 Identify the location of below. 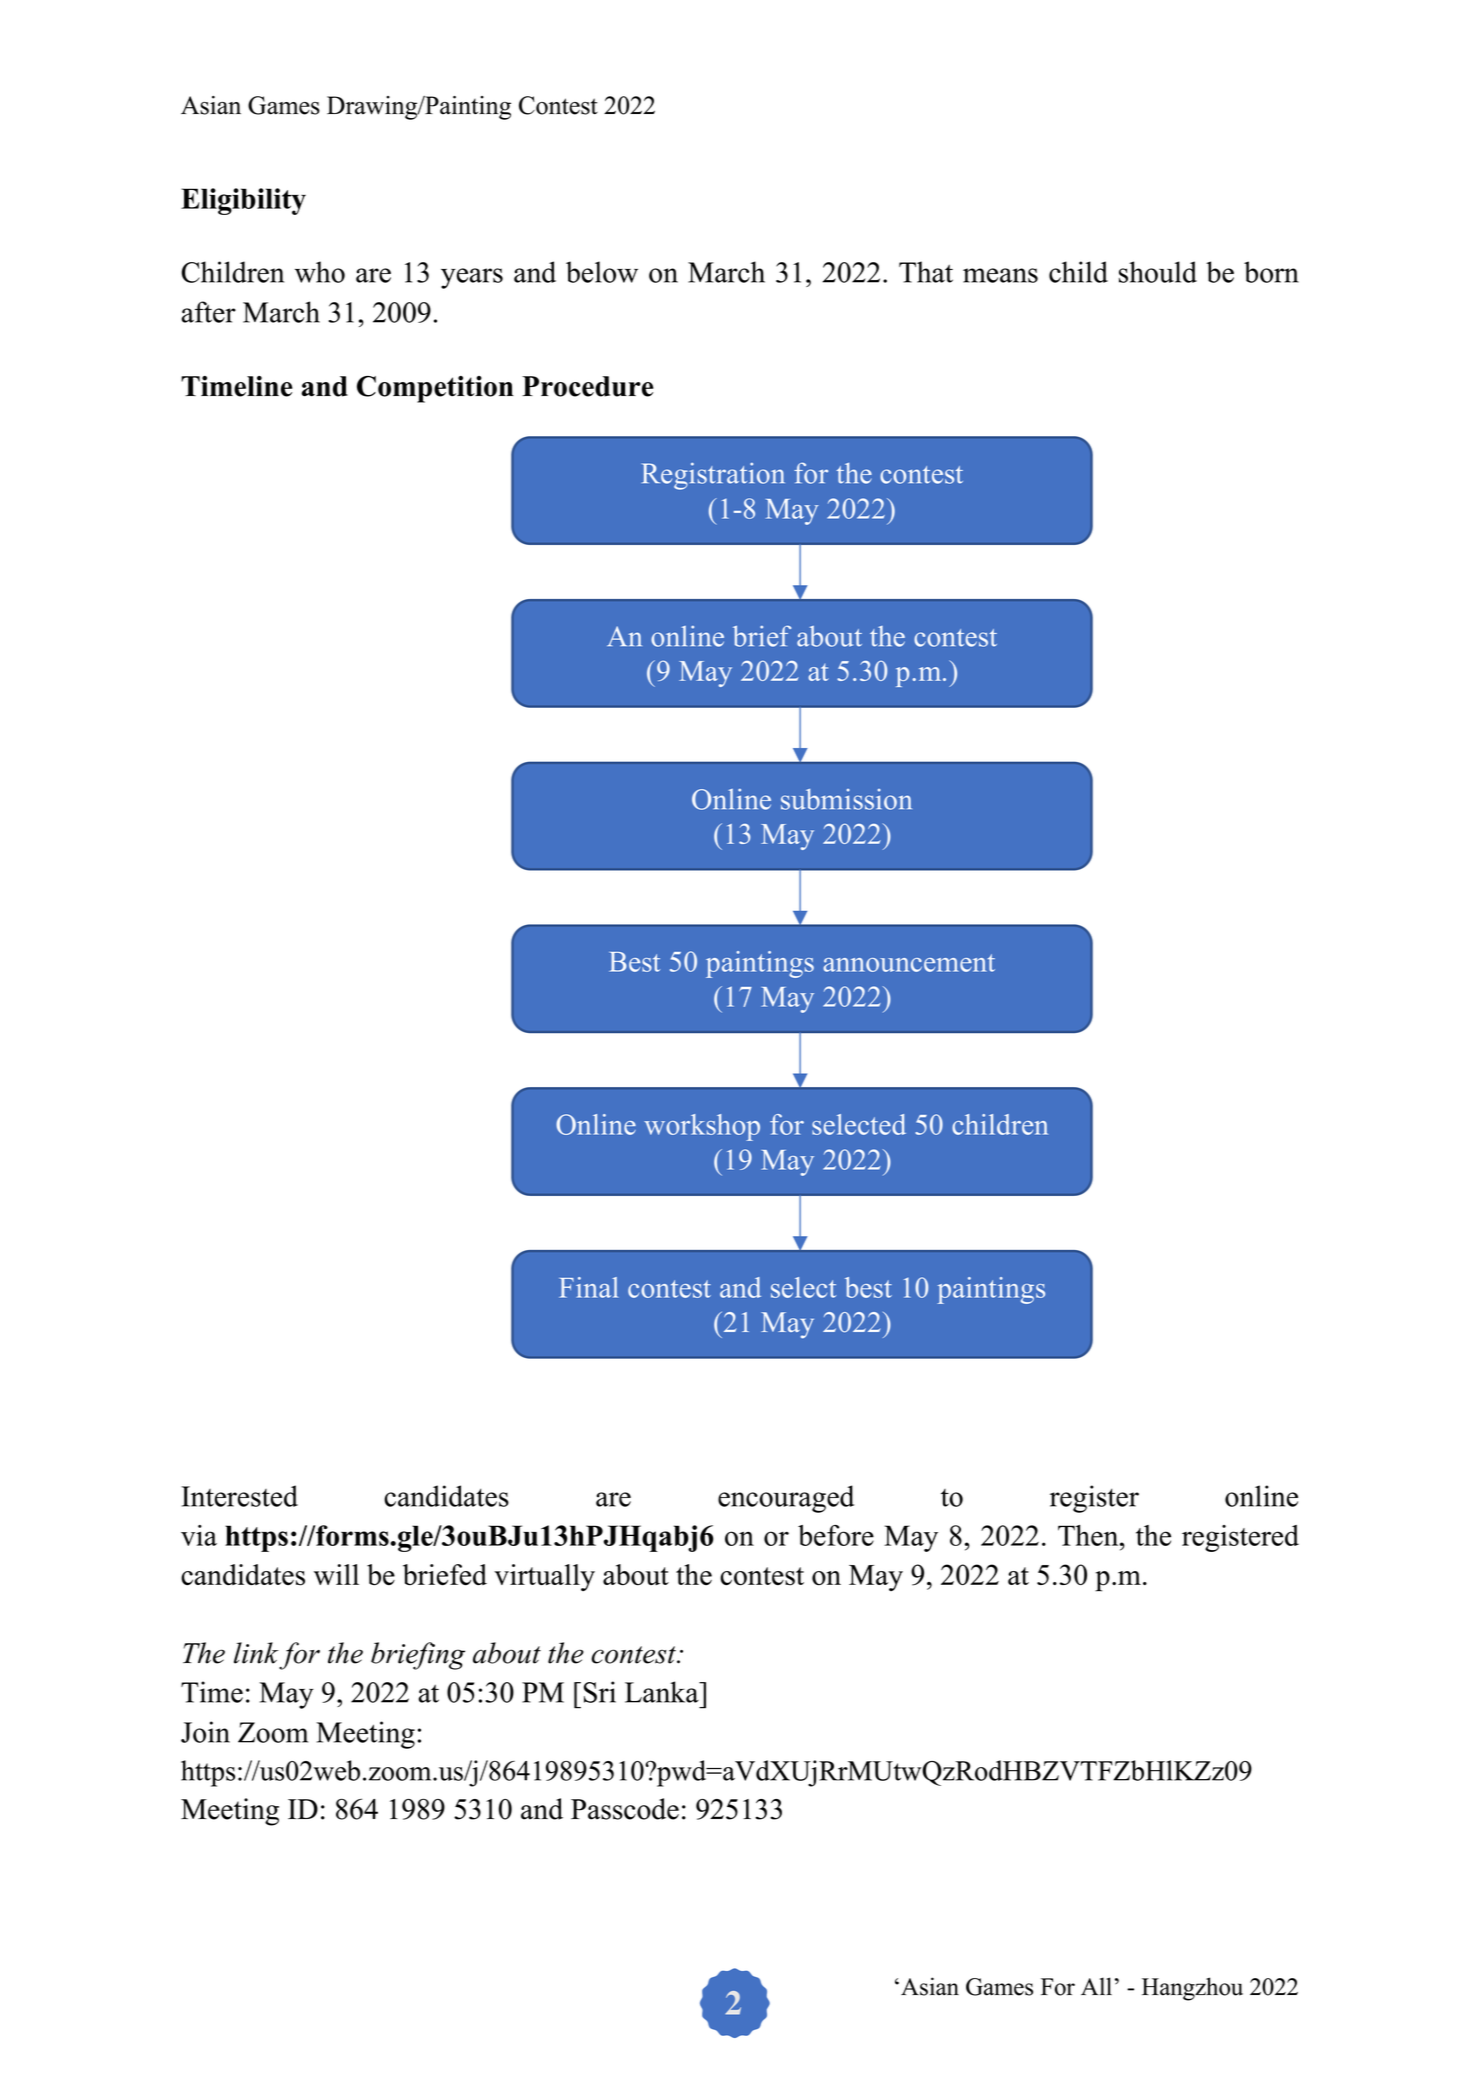
(602, 272).
